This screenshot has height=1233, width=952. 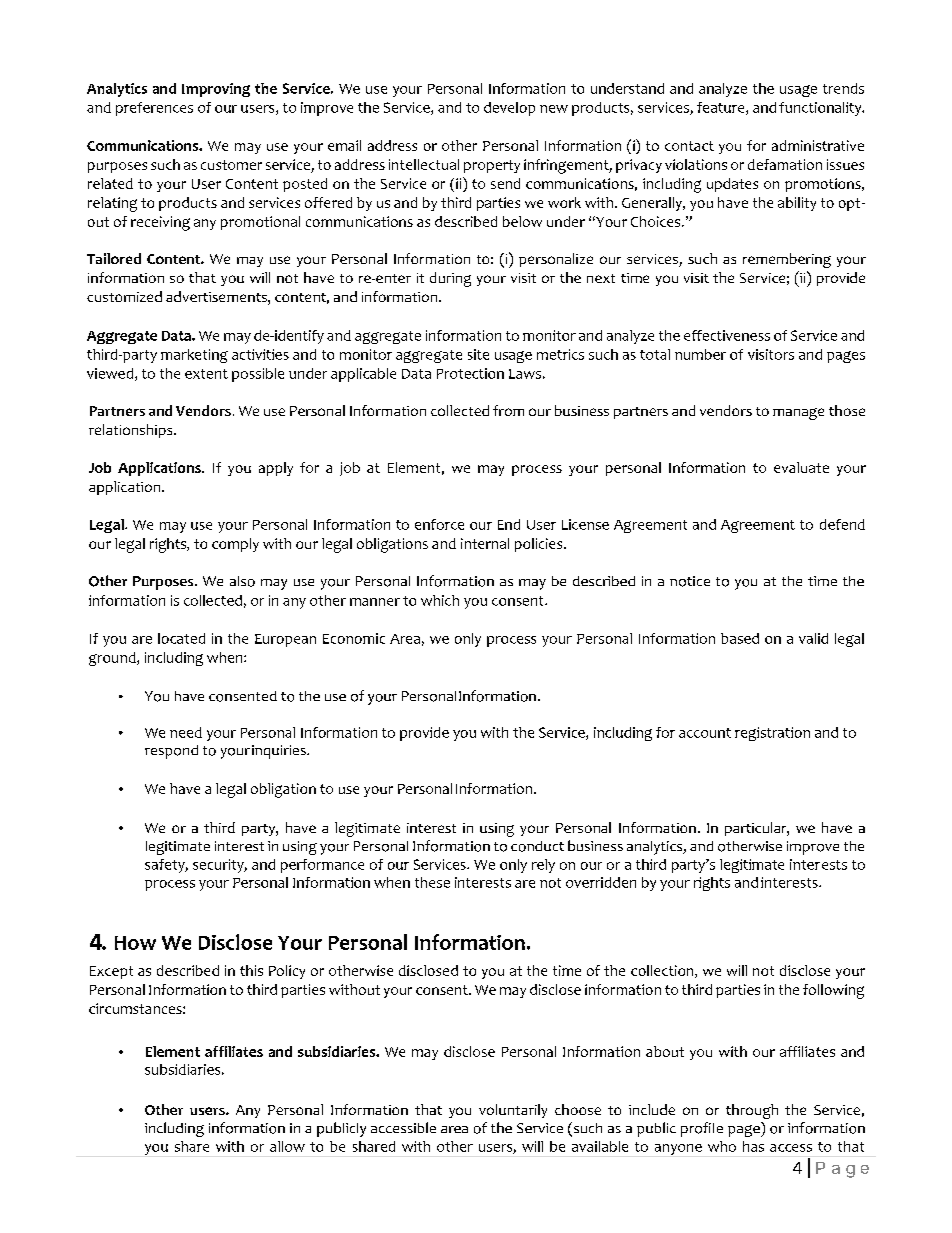 What do you see at coordinates (181, 638) in the screenshot?
I see `located` at bounding box center [181, 638].
